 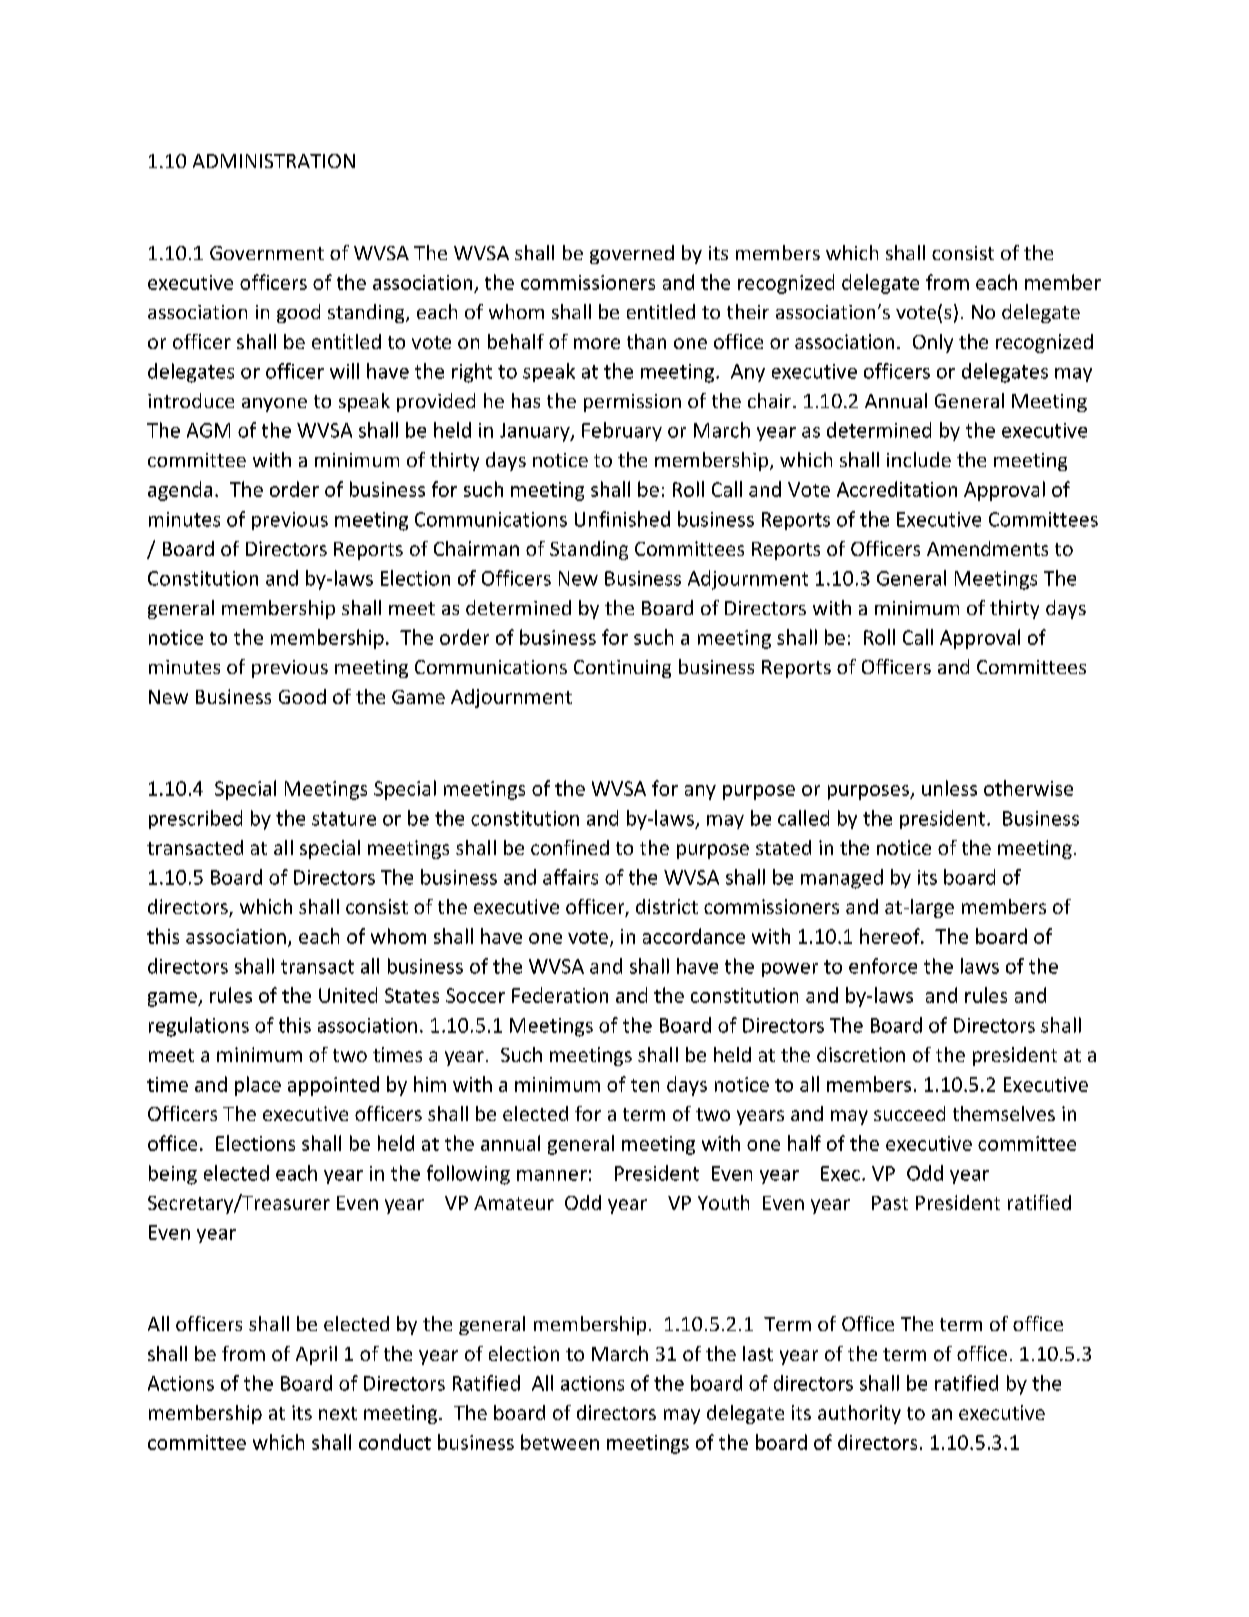 What do you see at coordinates (560, 1442) in the document?
I see `between` at bounding box center [560, 1442].
